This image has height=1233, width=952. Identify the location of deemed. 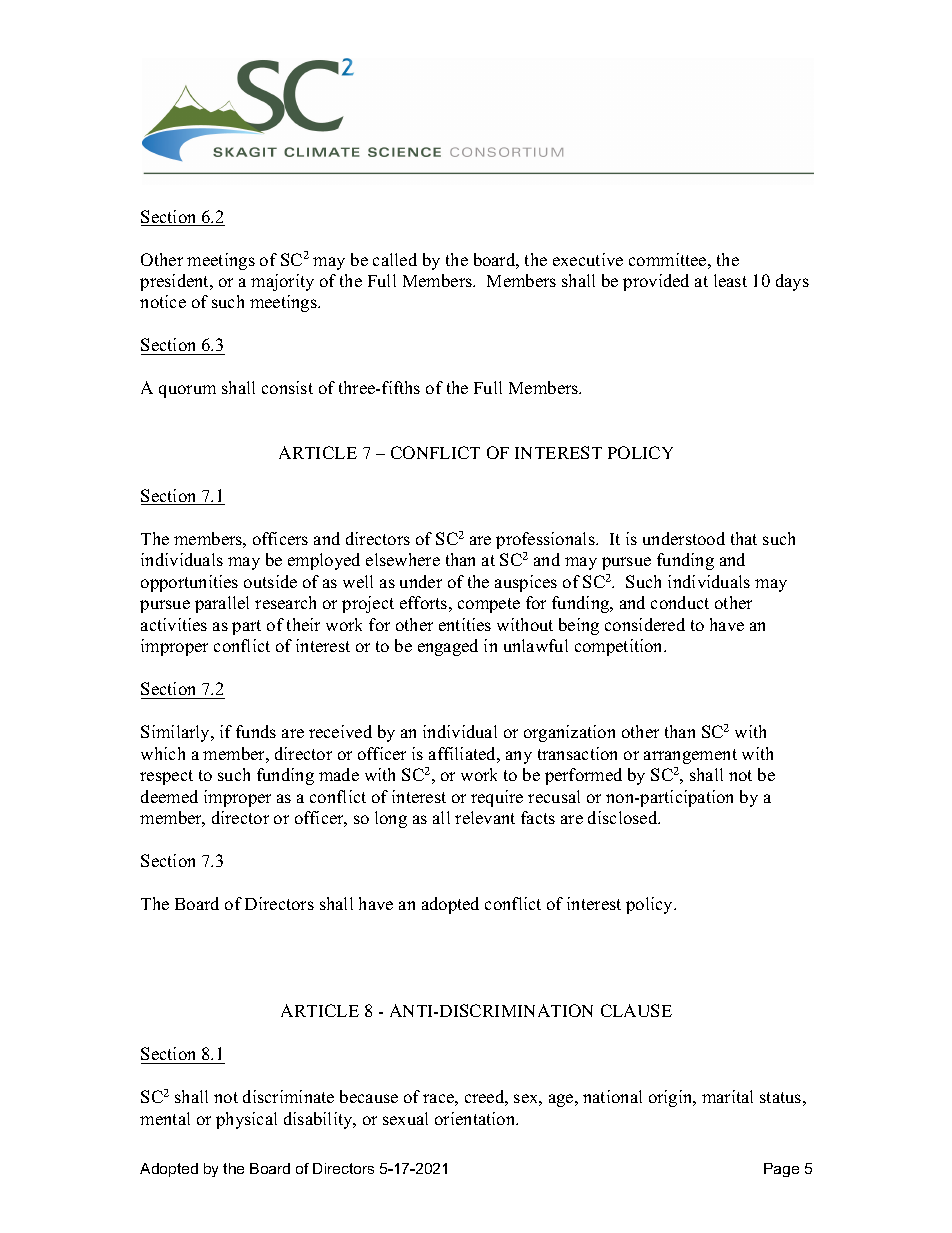
(169, 796).
